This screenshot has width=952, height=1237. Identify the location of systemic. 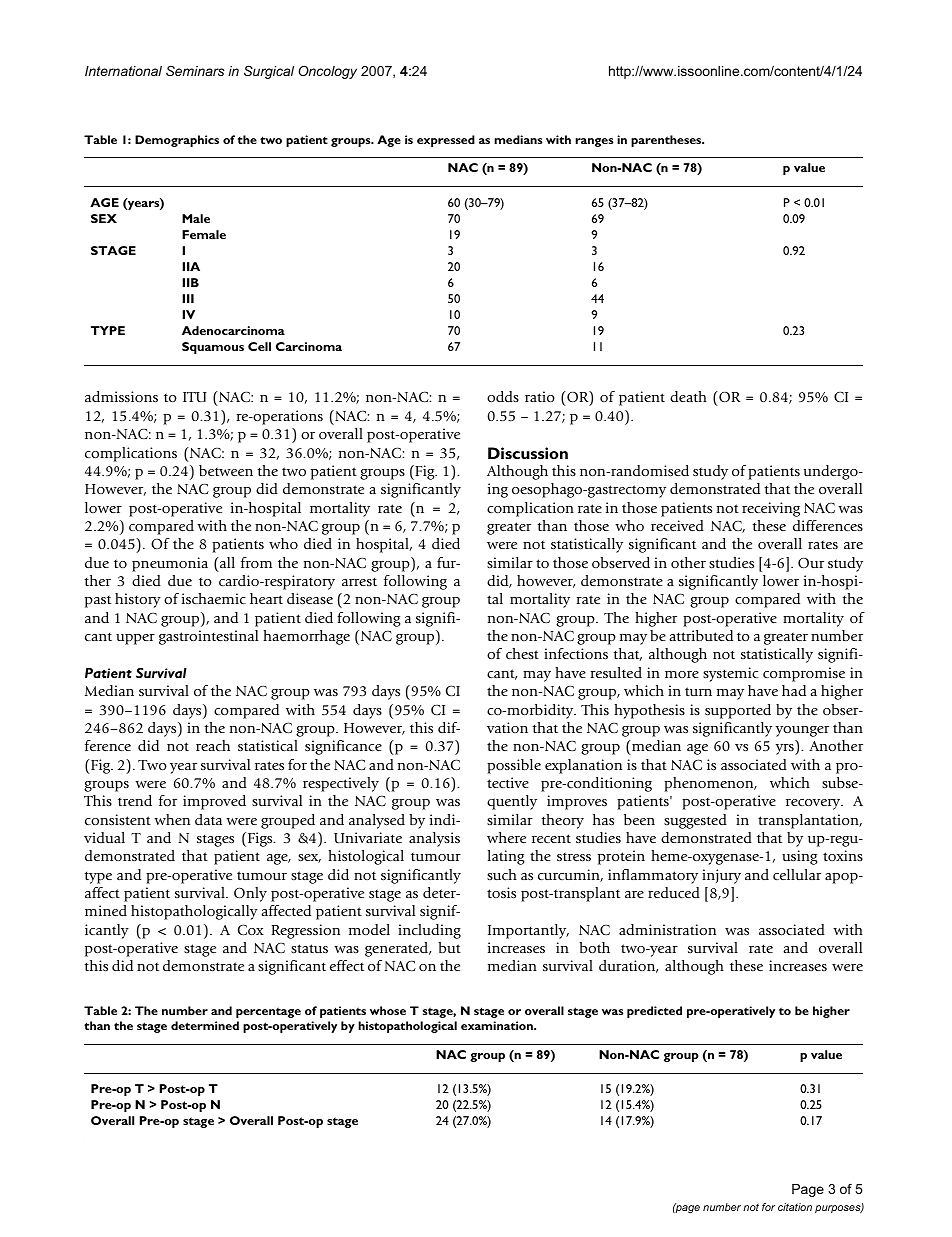
(731, 674).
